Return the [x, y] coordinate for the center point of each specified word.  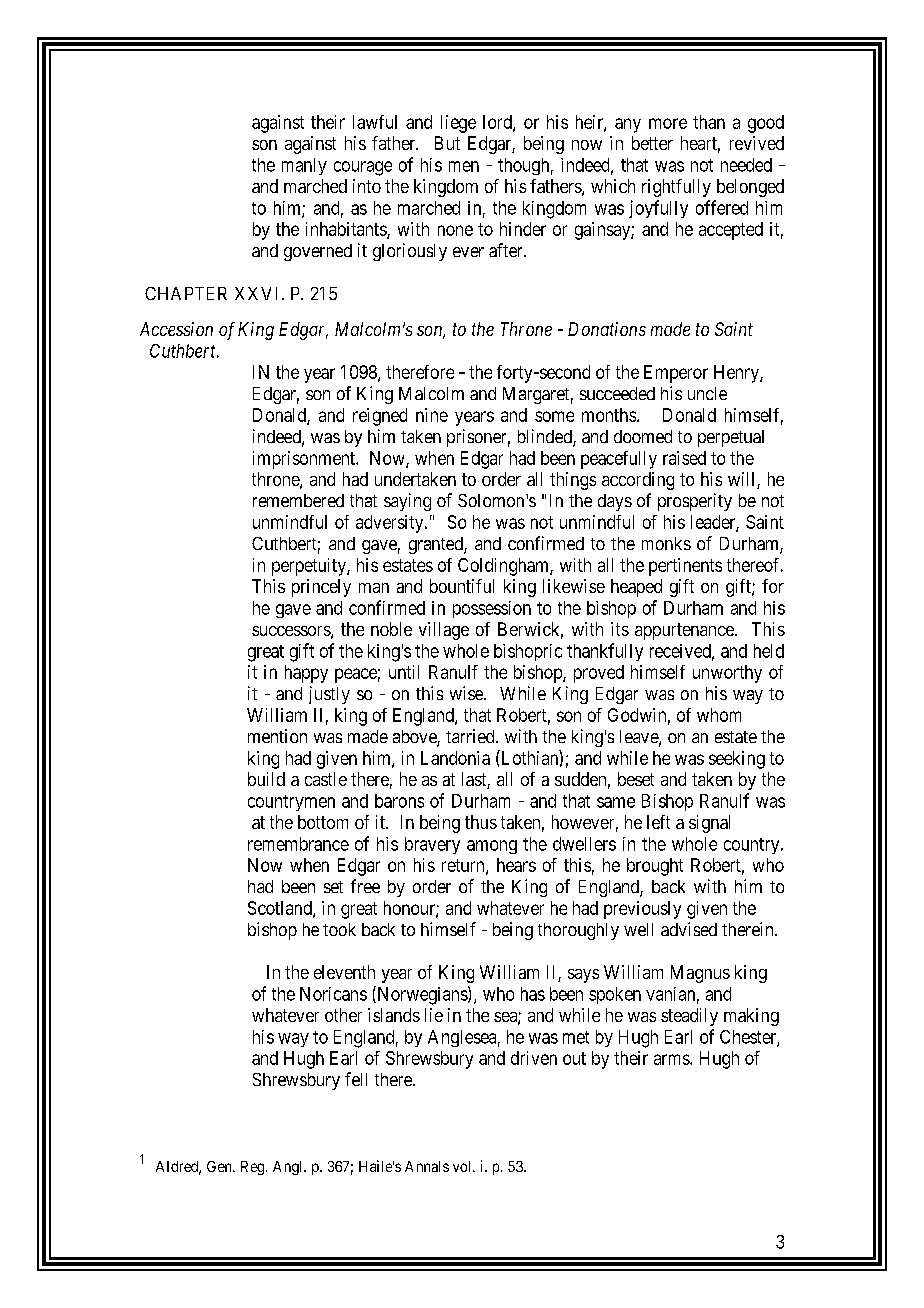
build [266, 779]
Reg [252, 1168]
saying [407, 502]
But [447, 143]
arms [672, 1059]
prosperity [695, 502]
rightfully [676, 188]
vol [463, 1166]
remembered [298, 500]
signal [709, 824]
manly [304, 166]
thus [481, 822]
